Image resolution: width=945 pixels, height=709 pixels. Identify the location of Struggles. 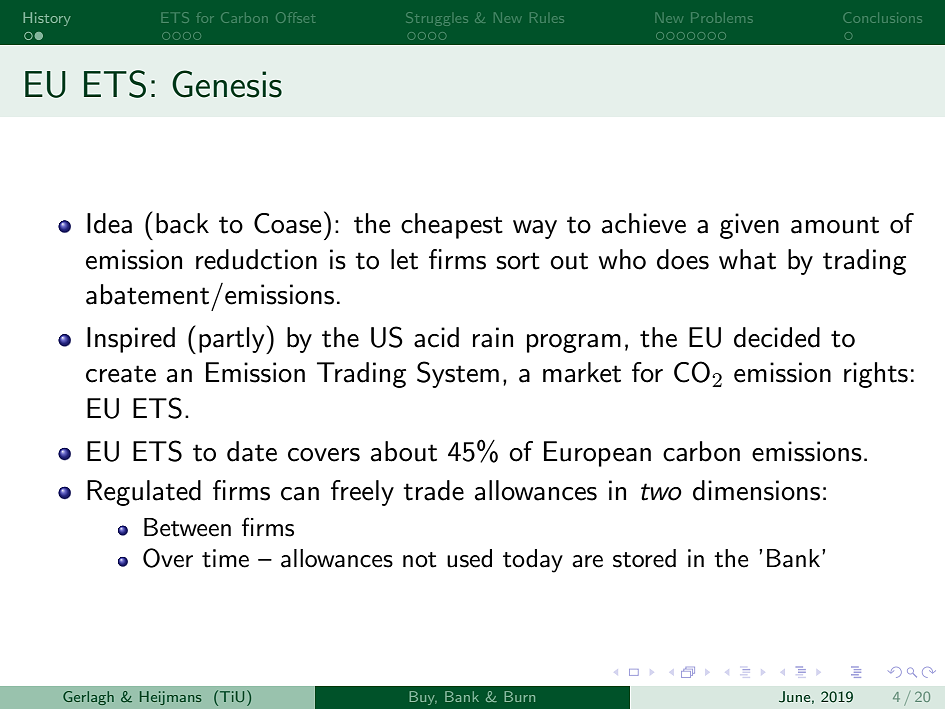
(437, 19).
